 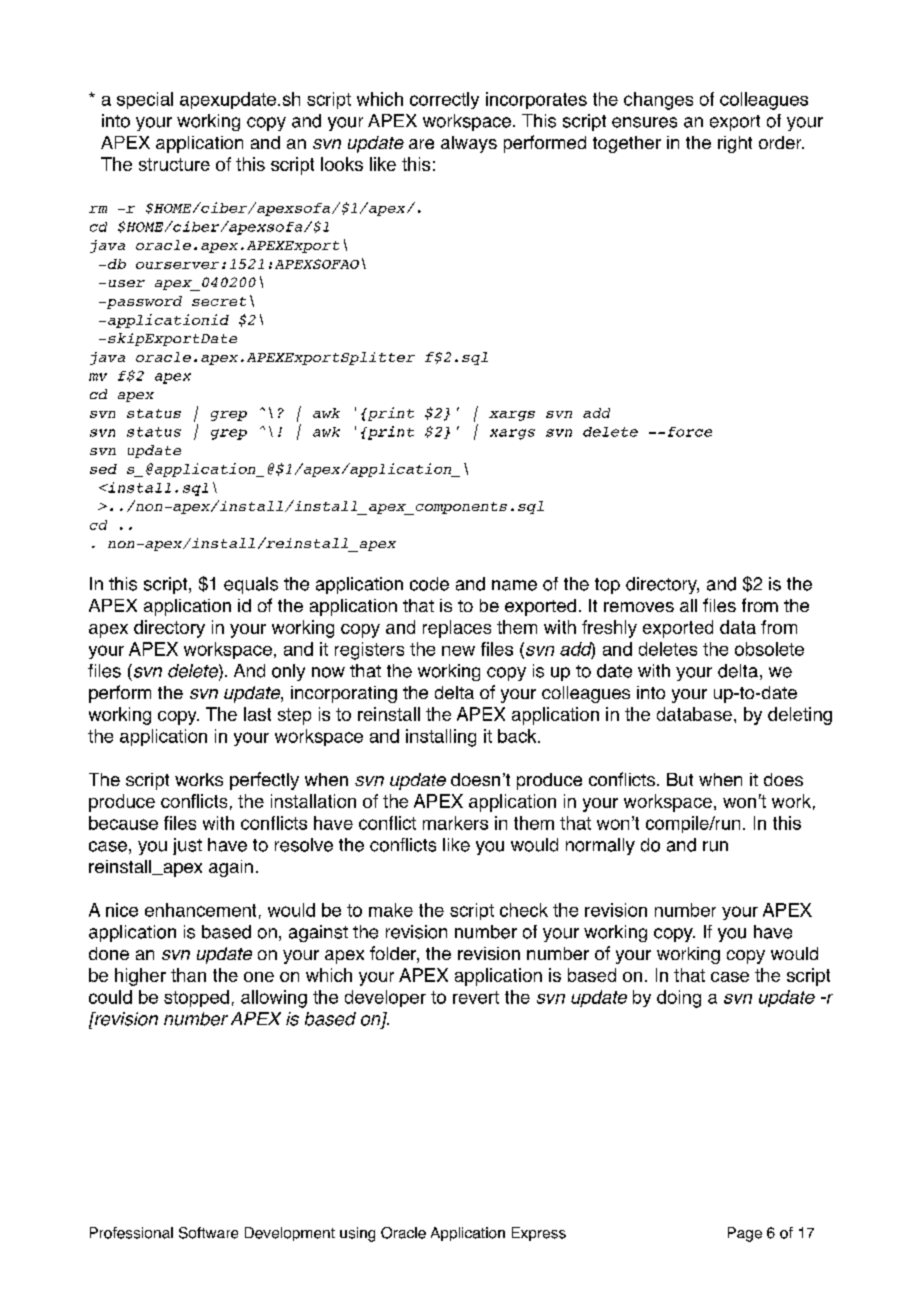 What do you see at coordinates (174, 164) in the screenshot?
I see `structure` at bounding box center [174, 164].
